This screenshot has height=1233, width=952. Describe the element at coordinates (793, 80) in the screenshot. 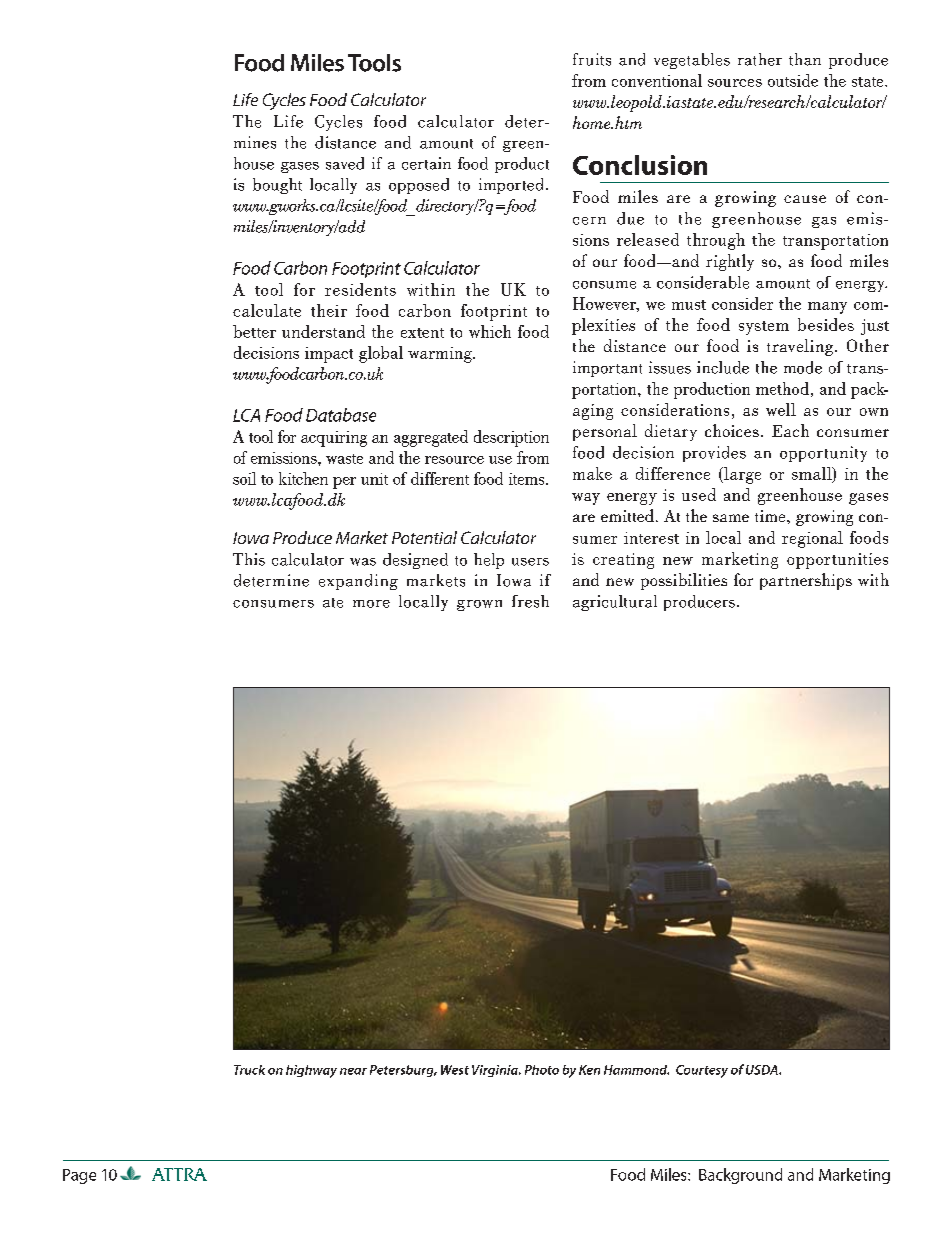

I see `outside` at that location.
